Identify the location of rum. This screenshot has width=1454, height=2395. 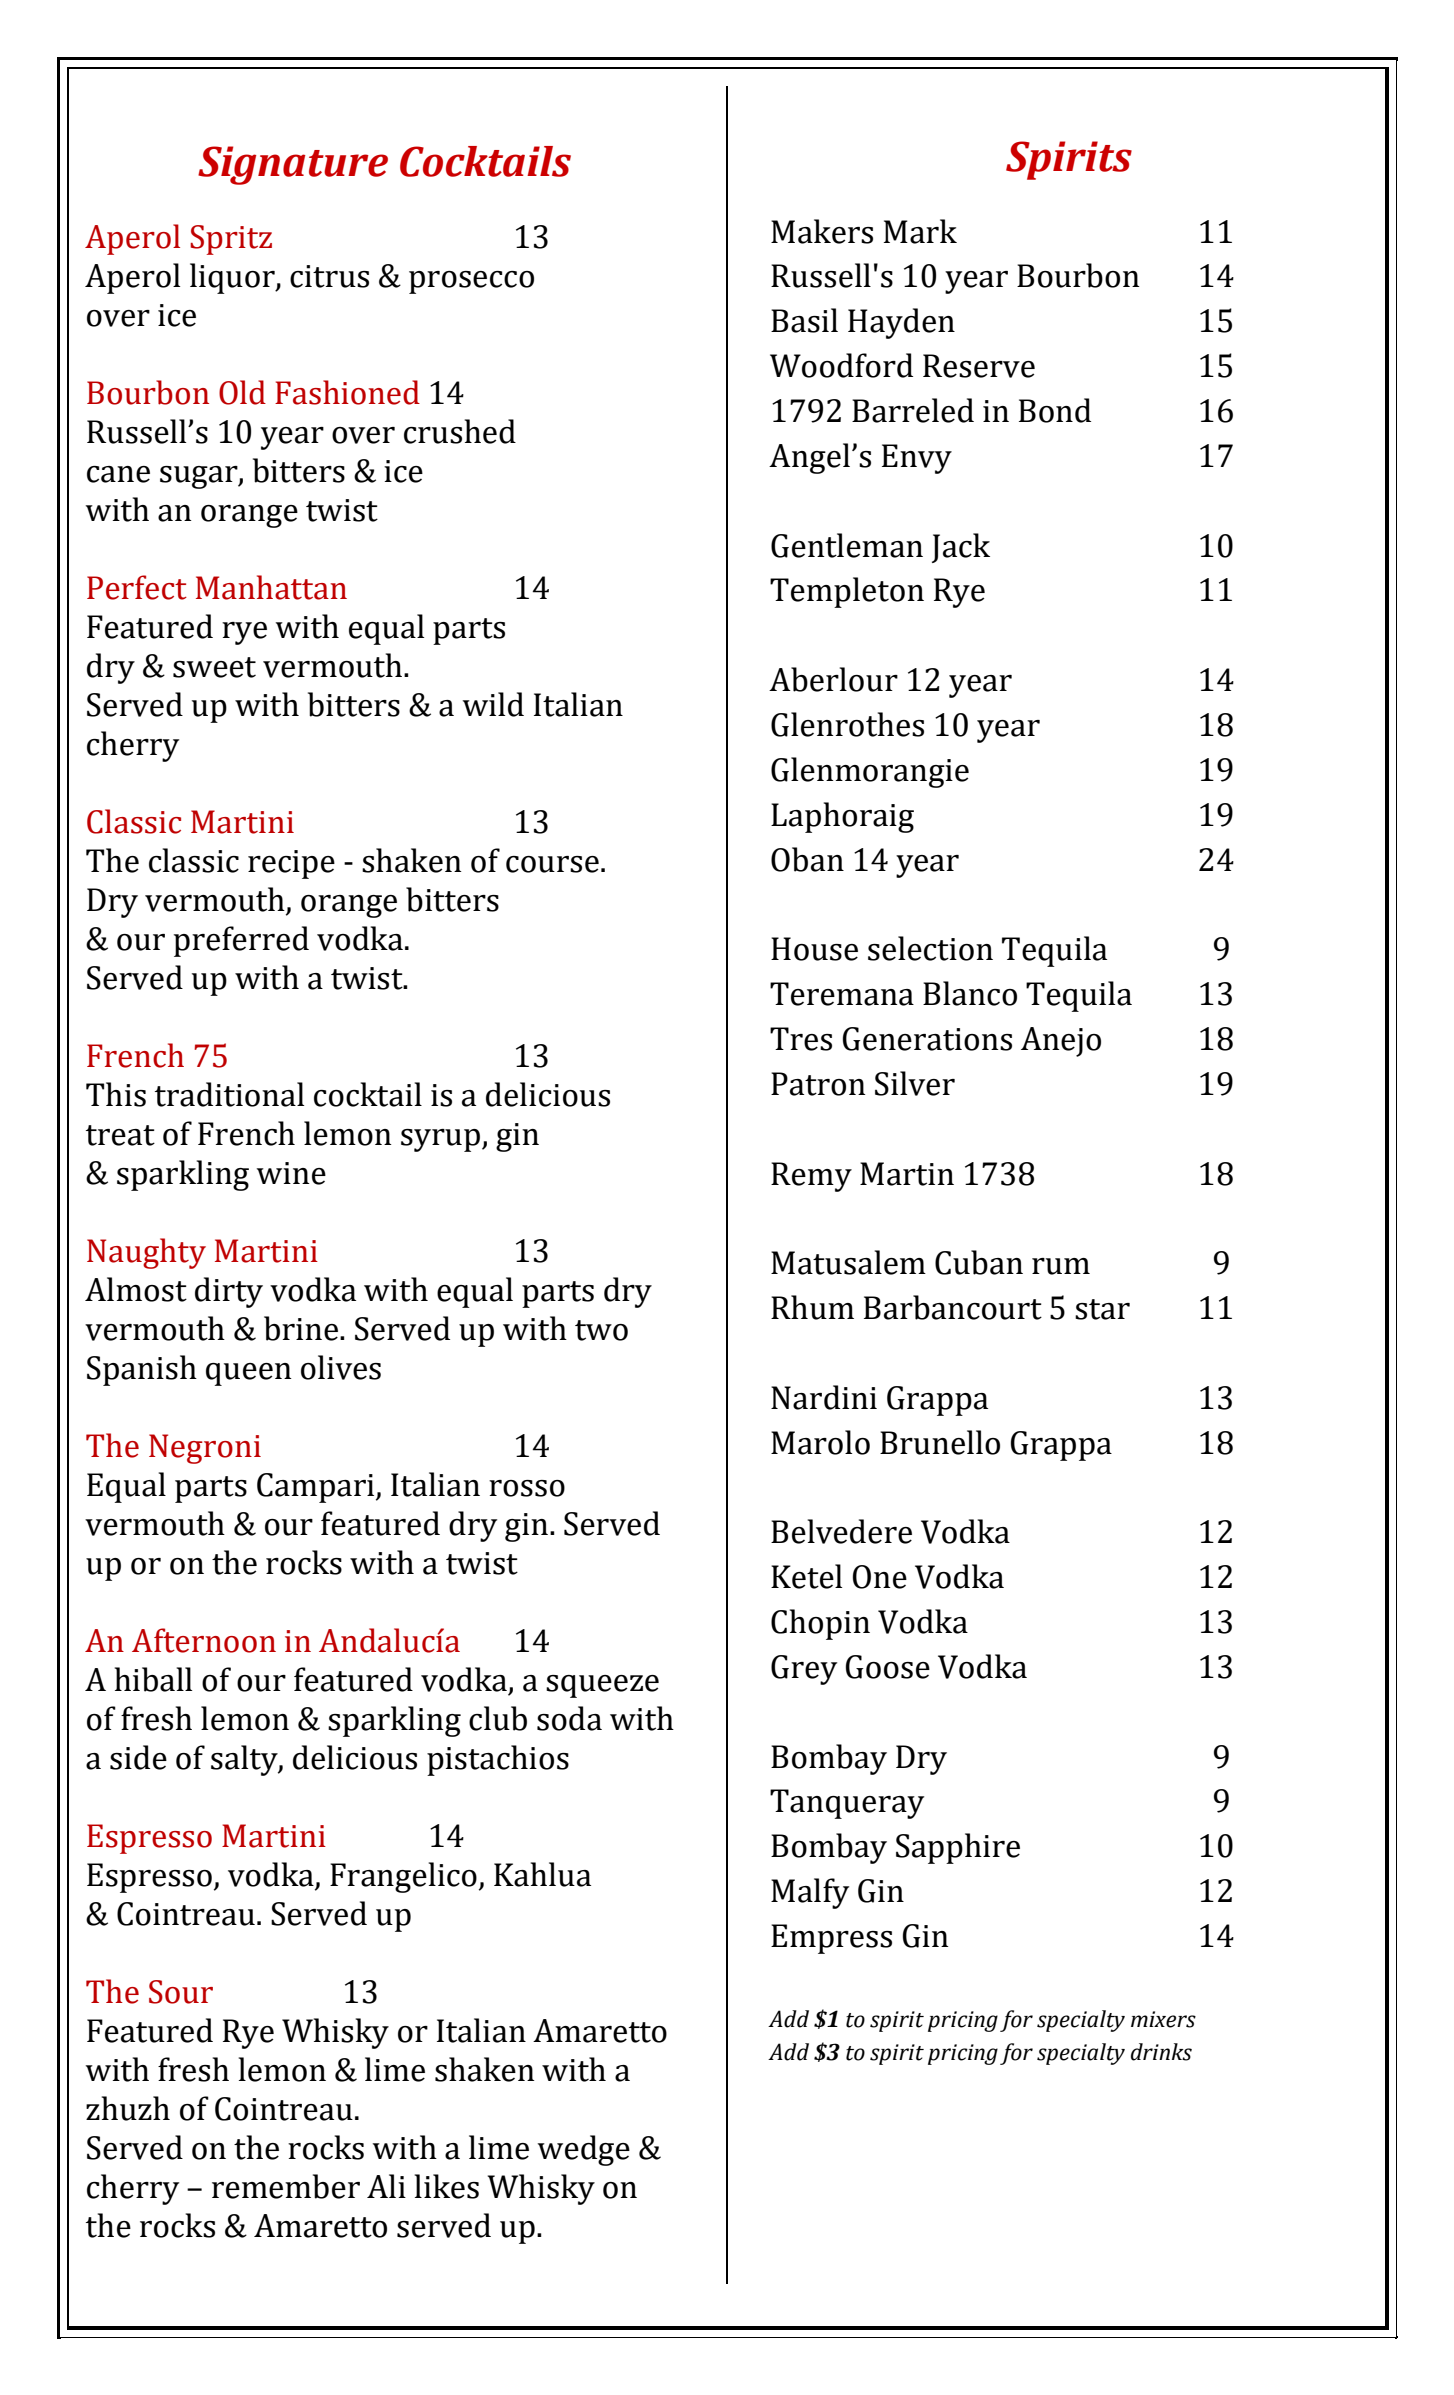
(1061, 1266).
